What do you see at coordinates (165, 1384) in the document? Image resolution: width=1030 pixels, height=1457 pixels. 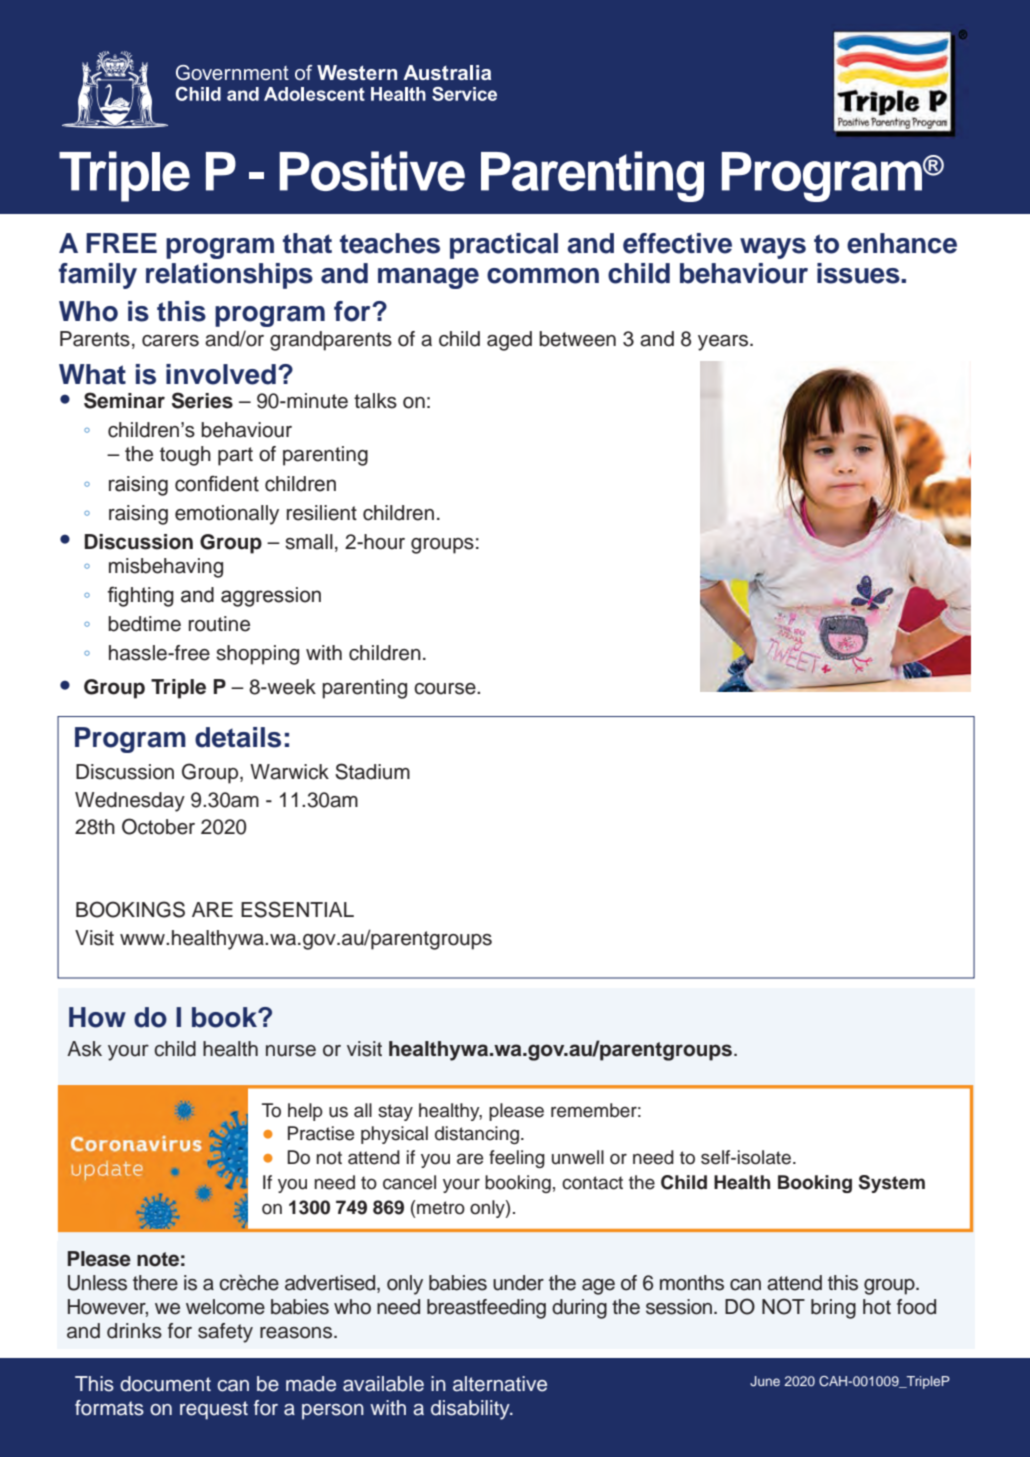 I see `document` at bounding box center [165, 1384].
